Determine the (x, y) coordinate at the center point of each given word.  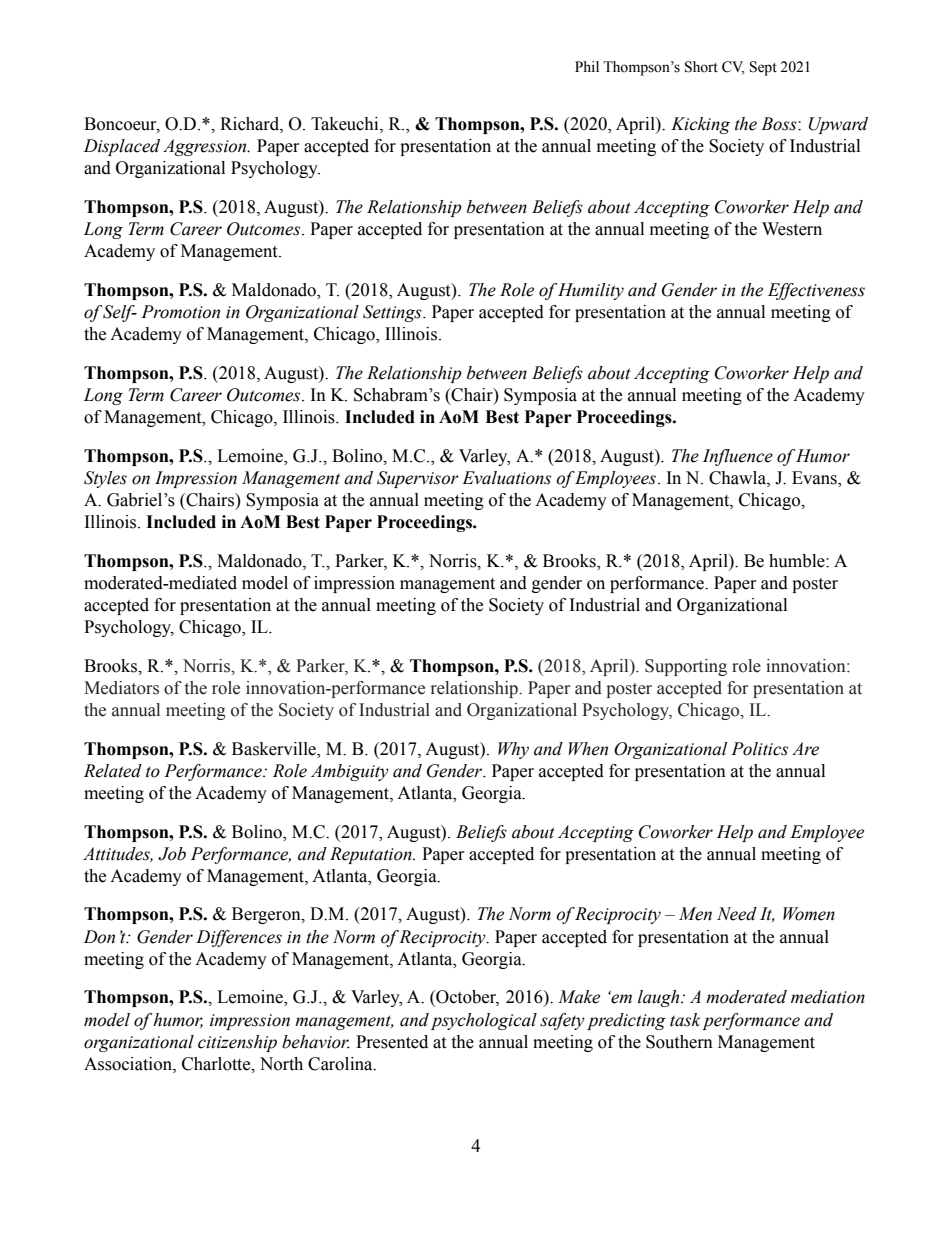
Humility (591, 291)
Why (513, 750)
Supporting (686, 667)
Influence (738, 457)
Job (172, 854)
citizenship (237, 1043)
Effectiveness (816, 291)
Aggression (206, 147)
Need (737, 914)
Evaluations (506, 478)
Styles (105, 479)
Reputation (372, 855)
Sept (763, 68)
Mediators (121, 688)
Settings (393, 313)
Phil (587, 66)
